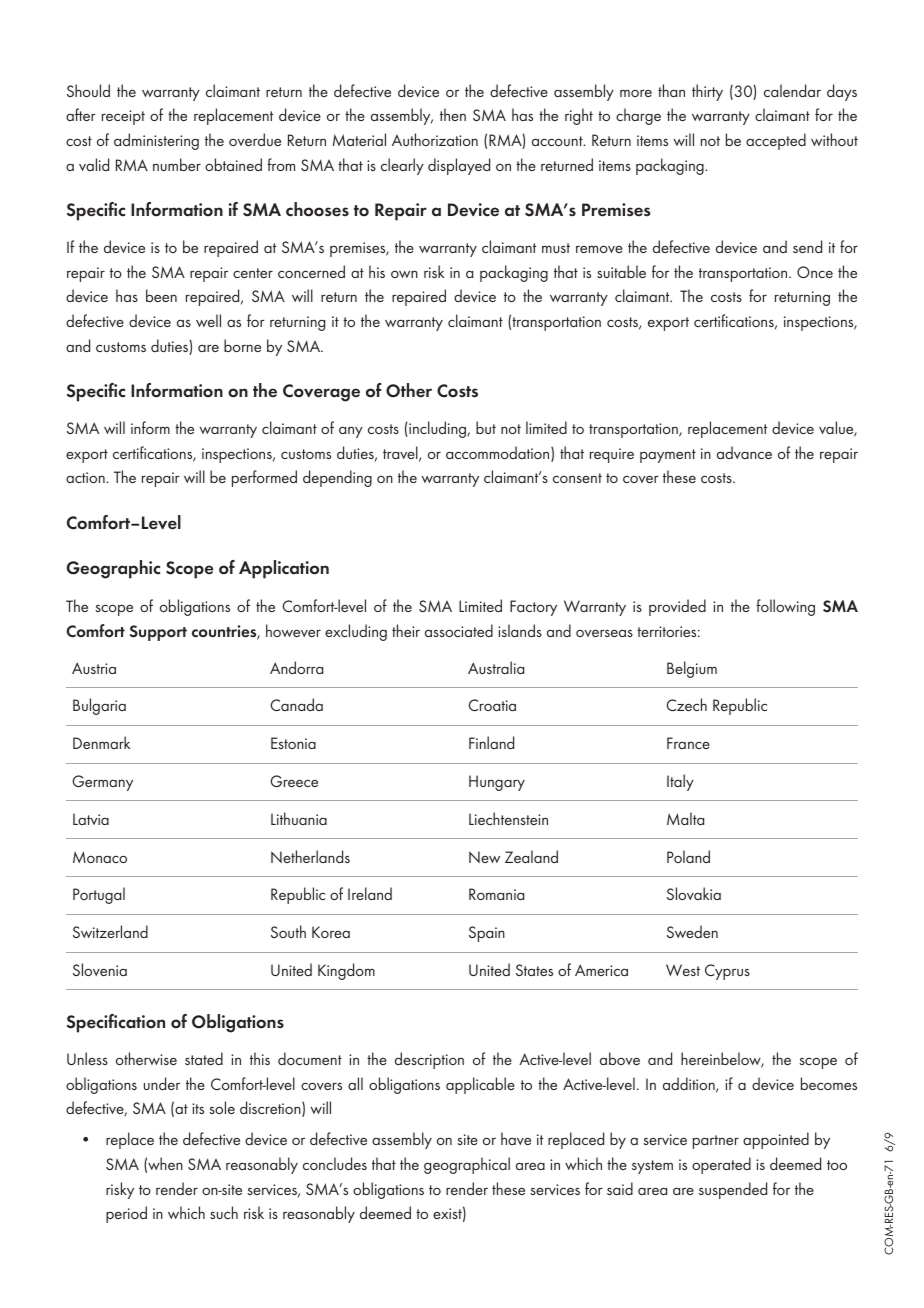  What do you see at coordinates (692, 669) in the image?
I see `Belgium` at bounding box center [692, 669].
